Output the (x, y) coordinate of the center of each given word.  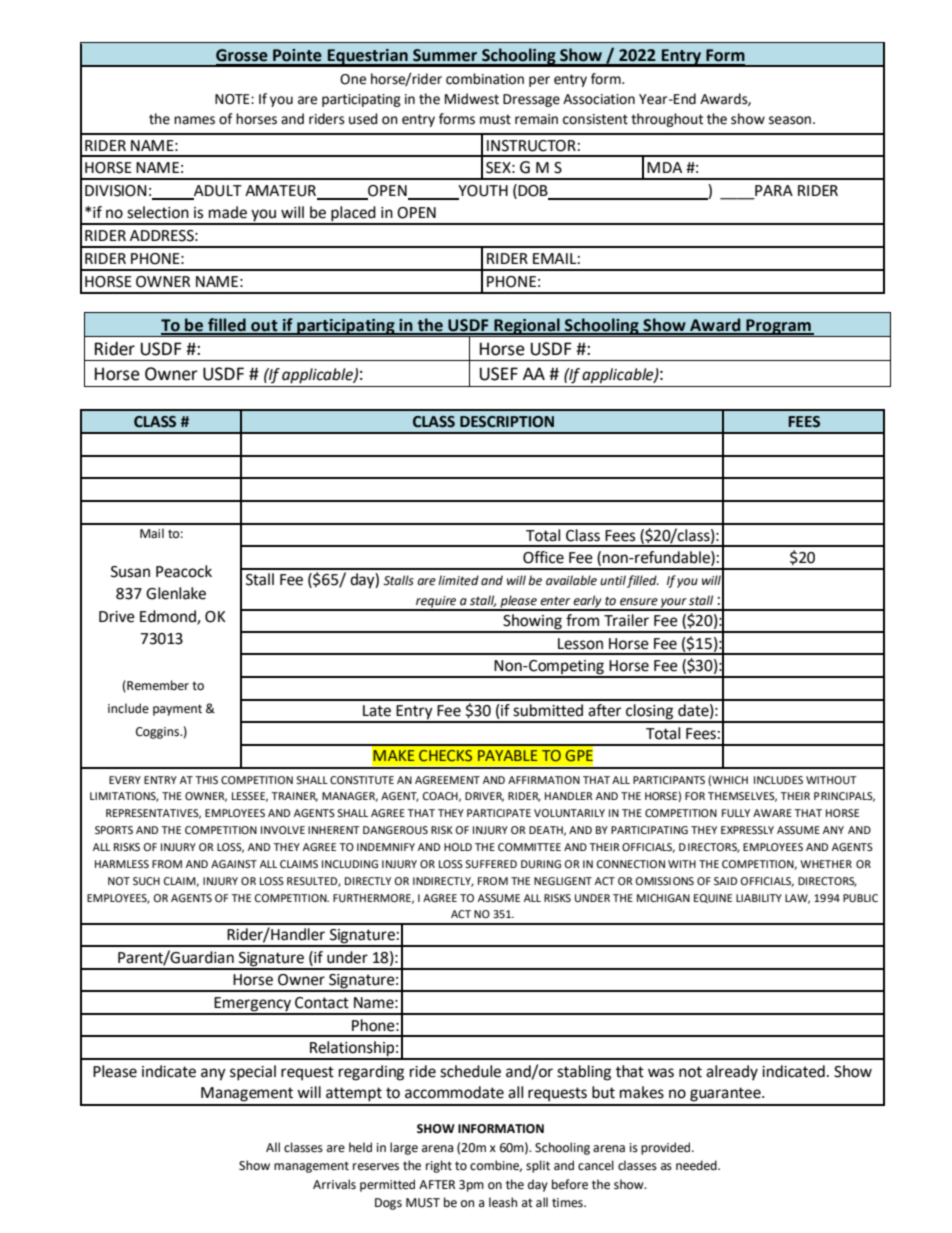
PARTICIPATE (499, 813)
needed (697, 1165)
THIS (206, 780)
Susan (130, 572)
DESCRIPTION (507, 422)
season (790, 120)
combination (485, 79)
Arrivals (334, 1184)
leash (503, 1202)
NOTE (233, 99)
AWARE (772, 813)
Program (778, 328)
